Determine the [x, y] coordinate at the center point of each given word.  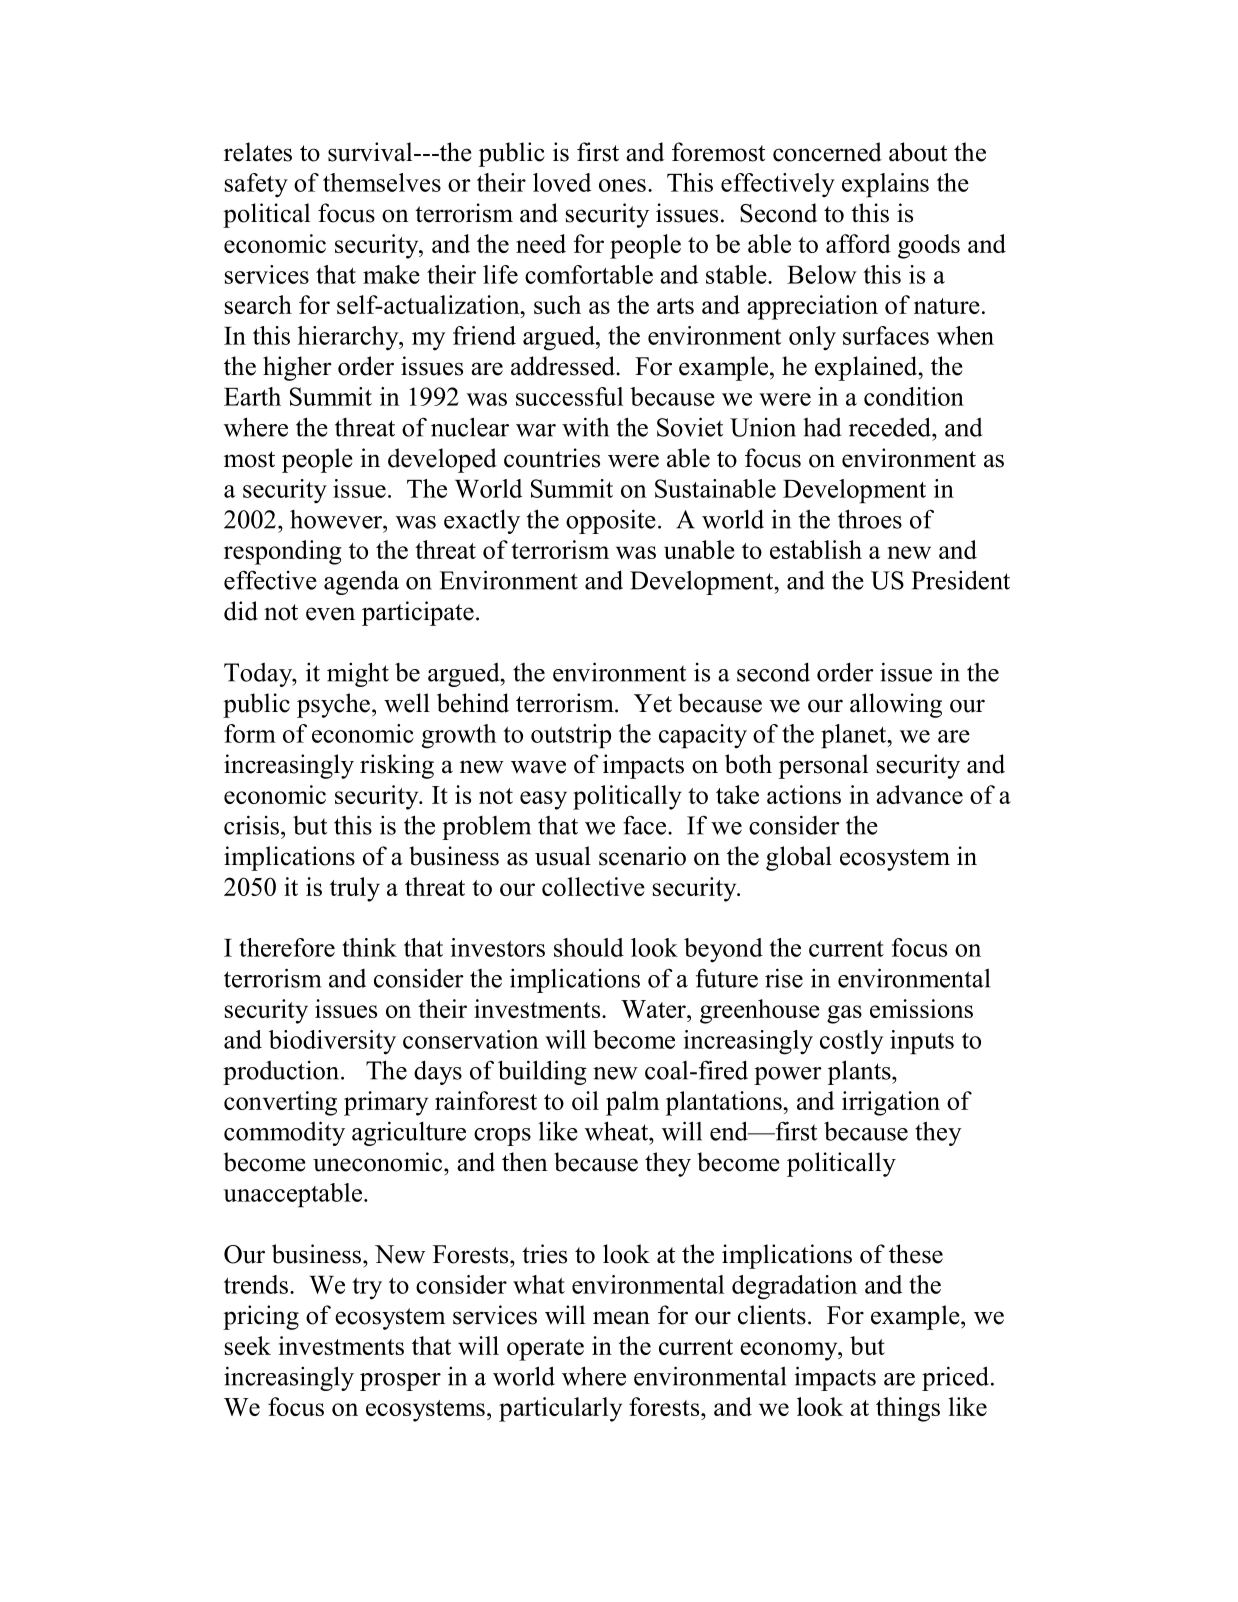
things [908, 1409]
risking [397, 766]
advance [919, 794]
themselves [382, 182]
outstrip [571, 736]
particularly [560, 1409]
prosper [400, 1382]
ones [622, 185]
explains [885, 185]
